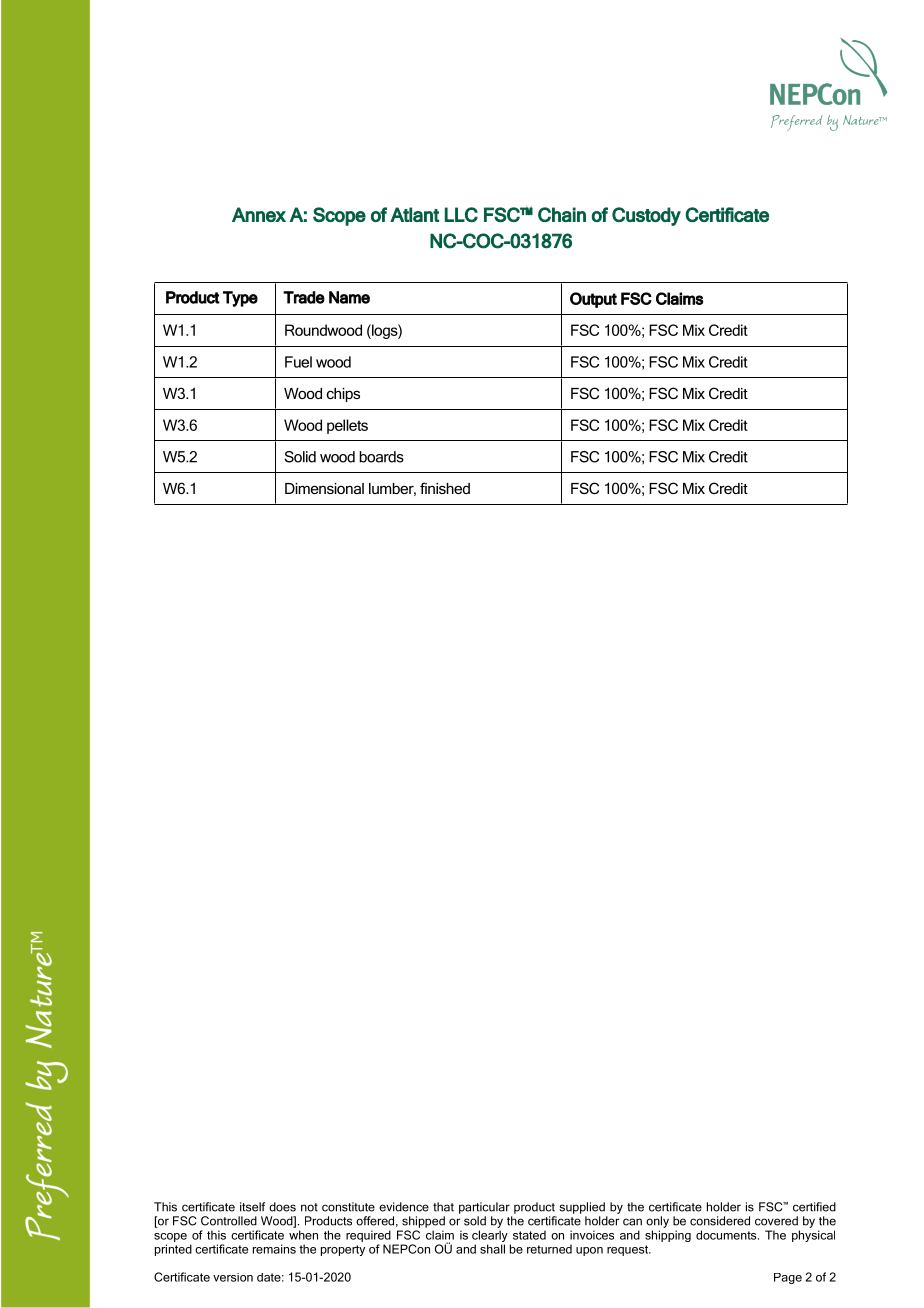  What do you see at coordinates (274, 1249) in the screenshot?
I see `remains` at bounding box center [274, 1249].
